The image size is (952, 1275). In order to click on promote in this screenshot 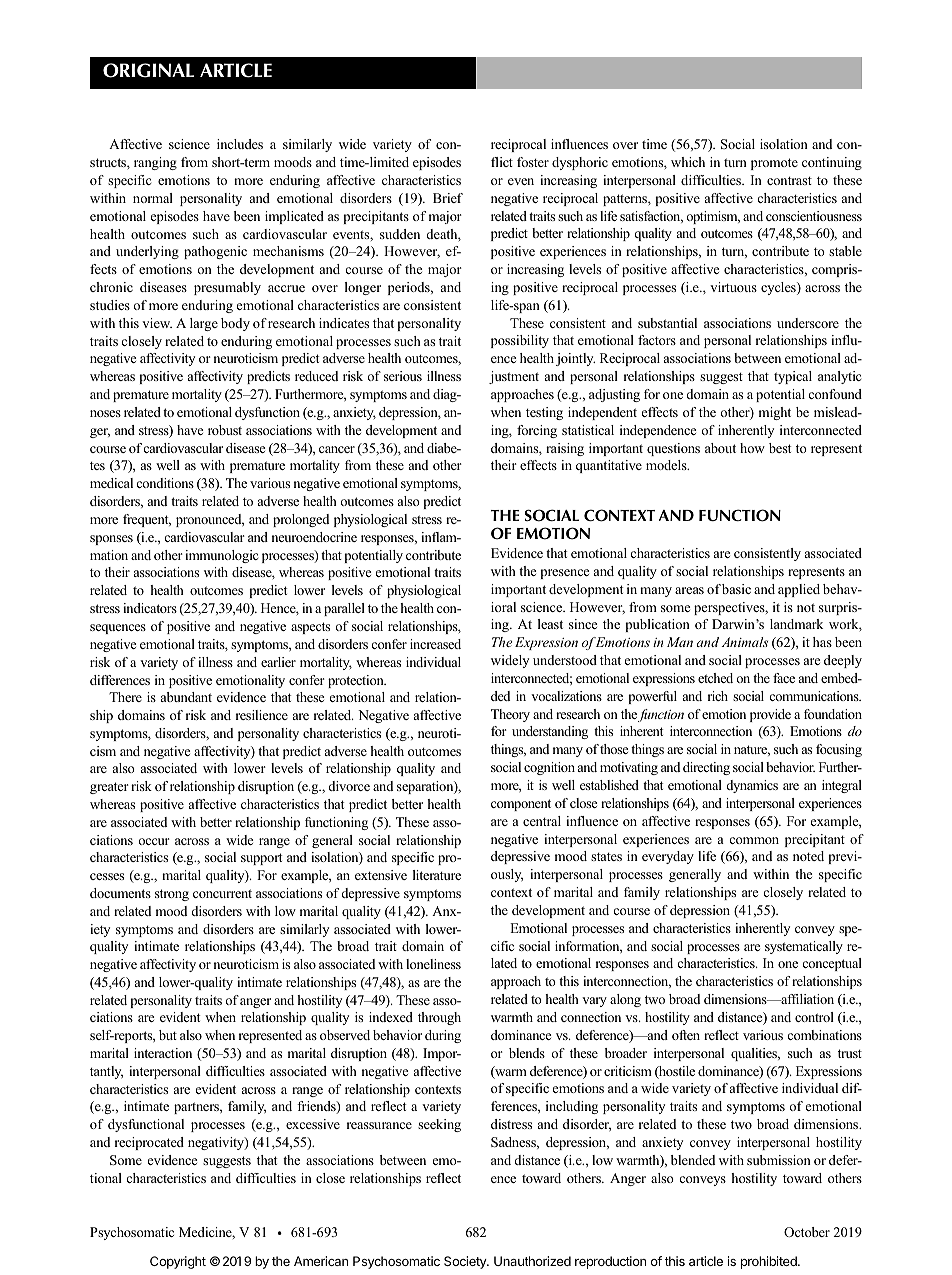, I will do `click(774, 164)`.
